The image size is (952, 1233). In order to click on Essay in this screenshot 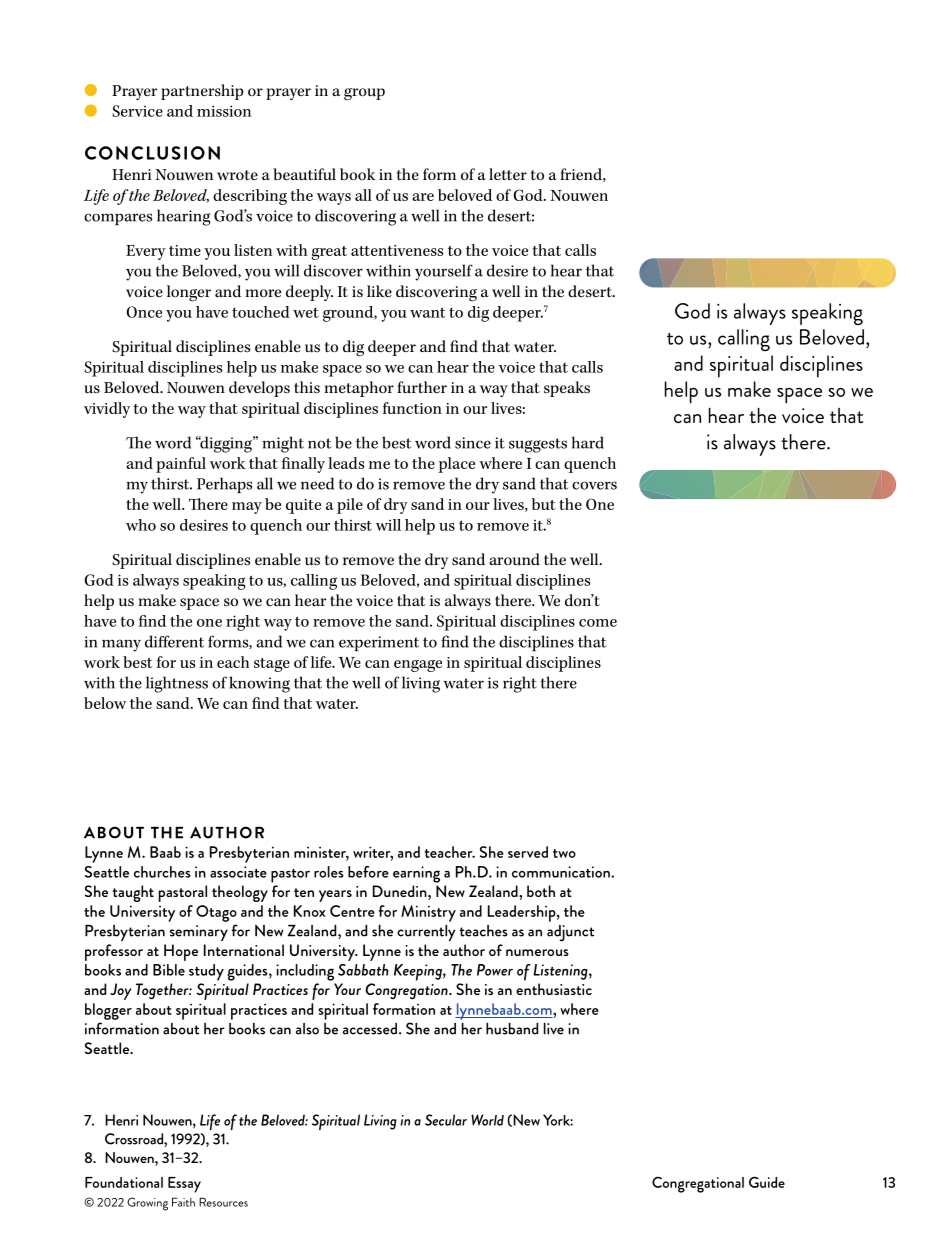, I will do `click(184, 1185)`.
